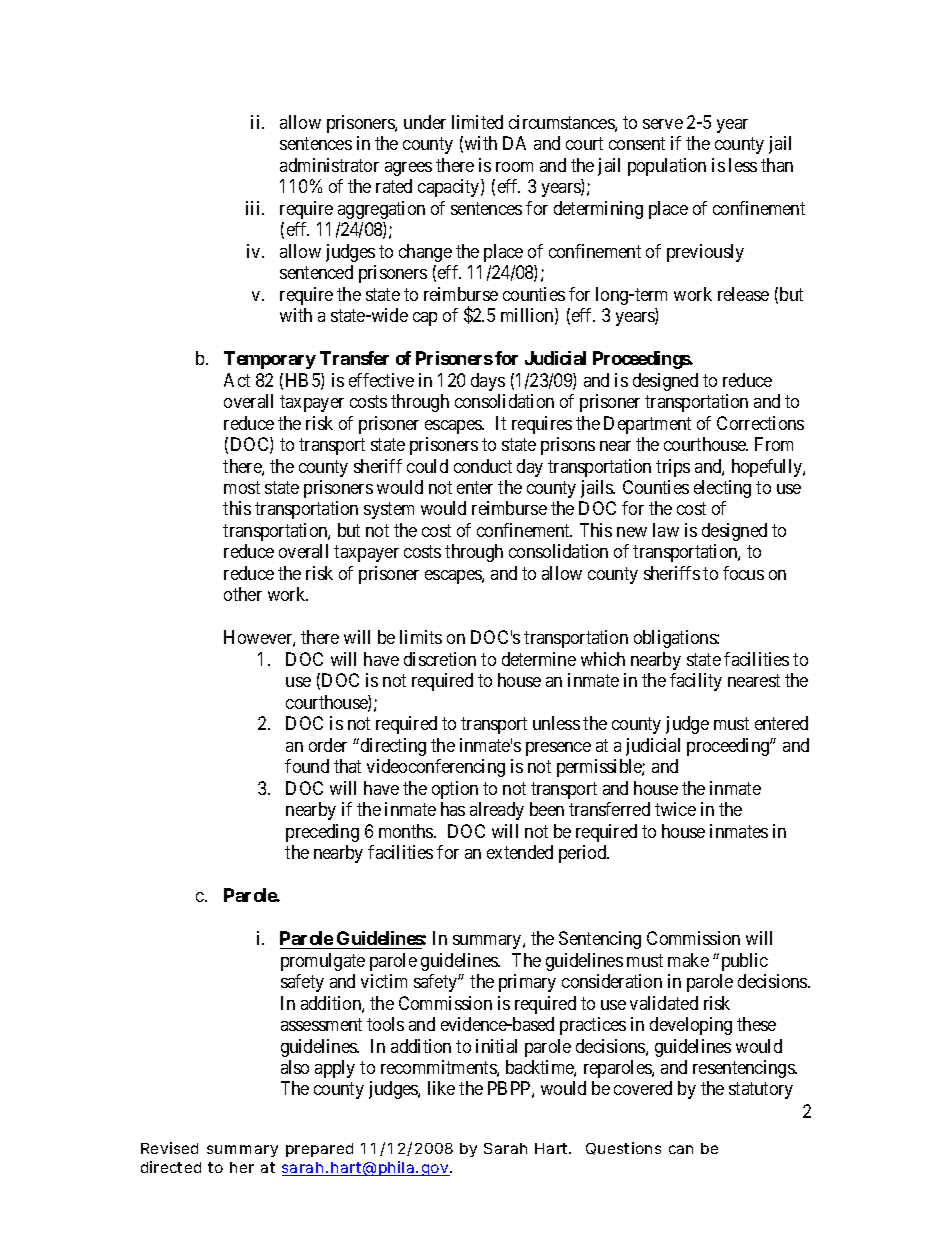 This document has width=952, height=1233. Describe the element at coordinates (667, 167) in the document. I see `population` at that location.
